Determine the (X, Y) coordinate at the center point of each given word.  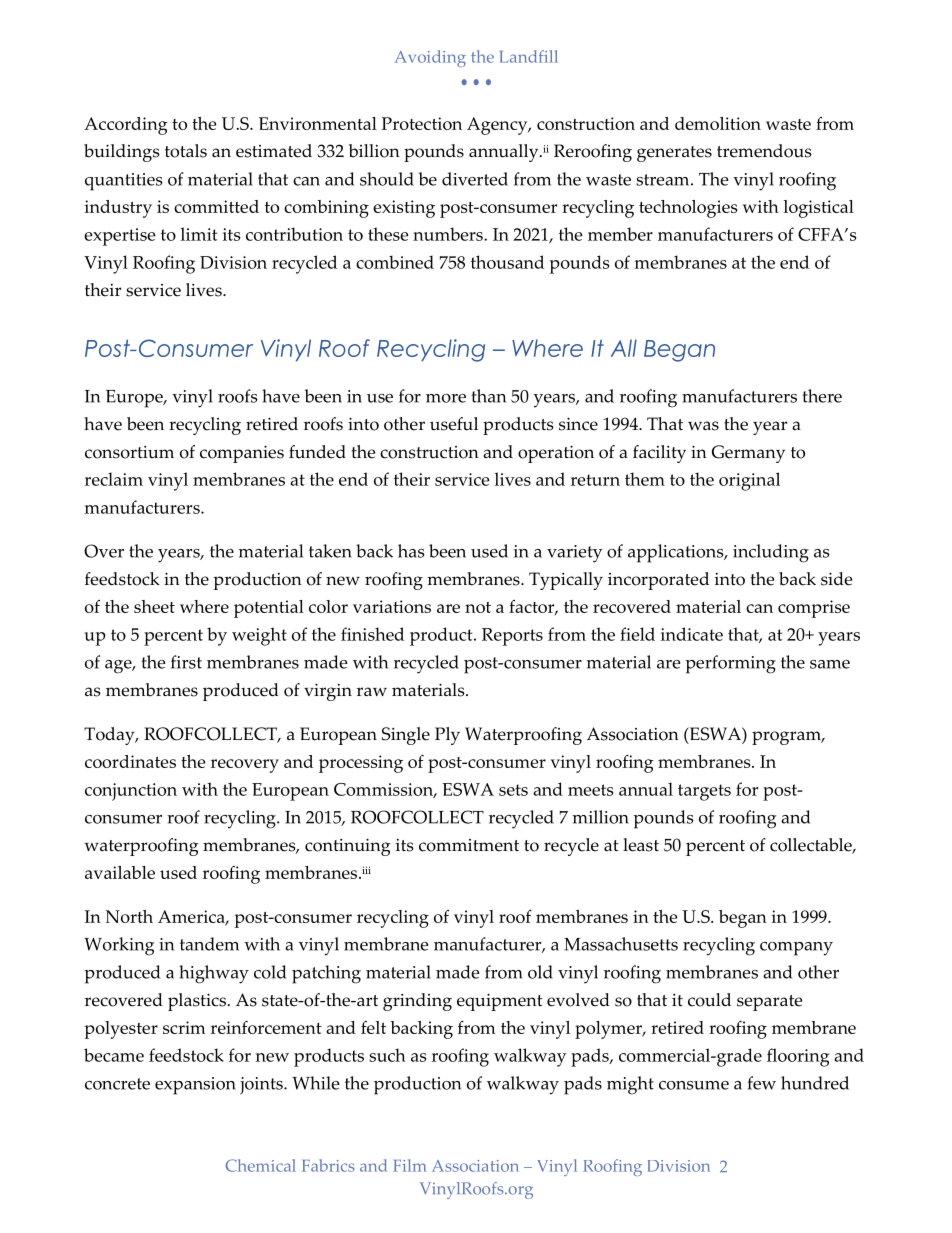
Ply (447, 736)
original (749, 481)
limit (199, 234)
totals (186, 151)
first (186, 662)
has (411, 551)
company (796, 949)
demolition (718, 123)
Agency (498, 126)
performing (730, 664)
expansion (195, 1086)
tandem (209, 944)
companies (242, 454)
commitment (469, 845)
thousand (507, 262)
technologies (688, 209)
